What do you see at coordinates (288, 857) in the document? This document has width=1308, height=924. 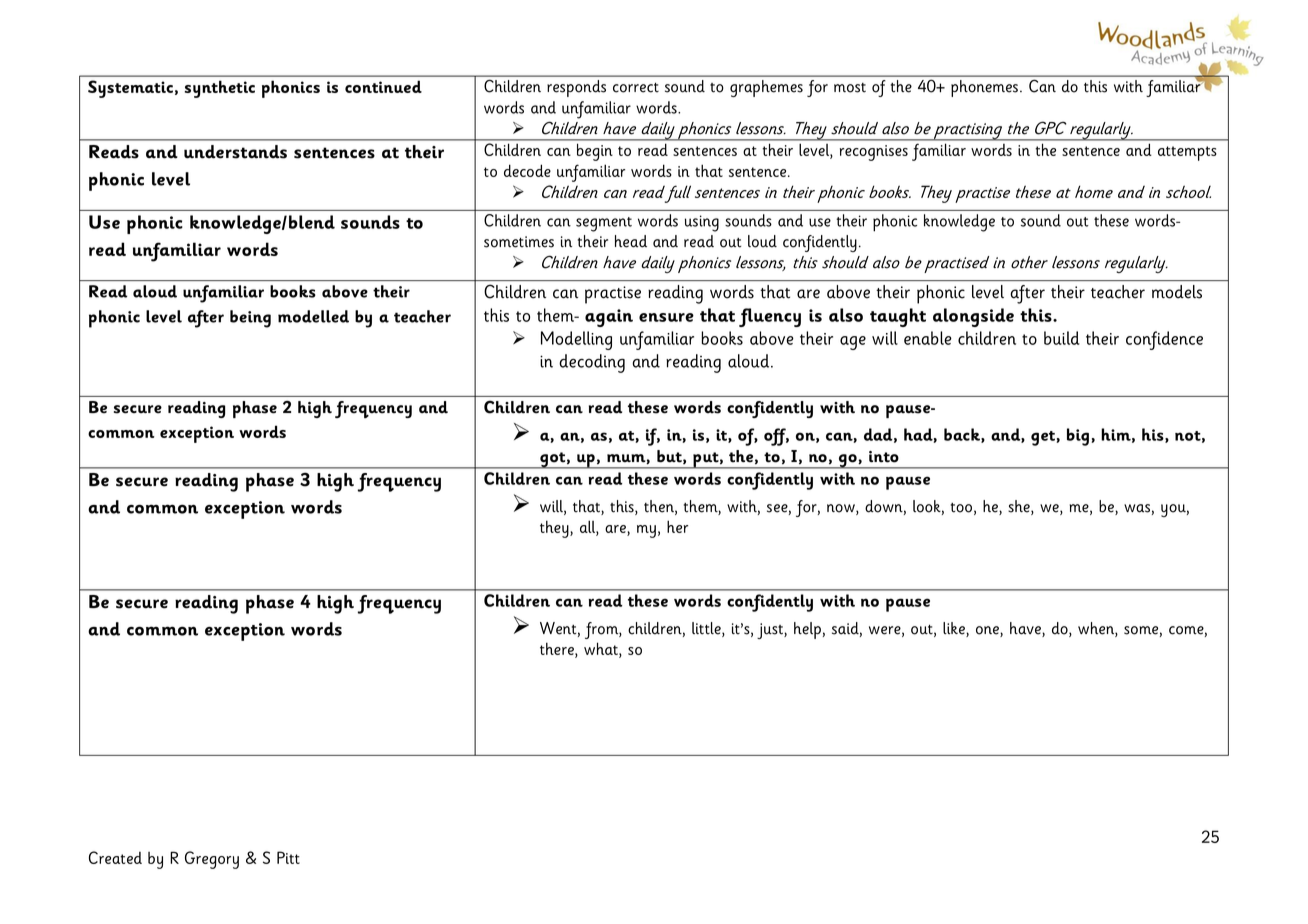 I see `Pitt` at bounding box center [288, 857].
